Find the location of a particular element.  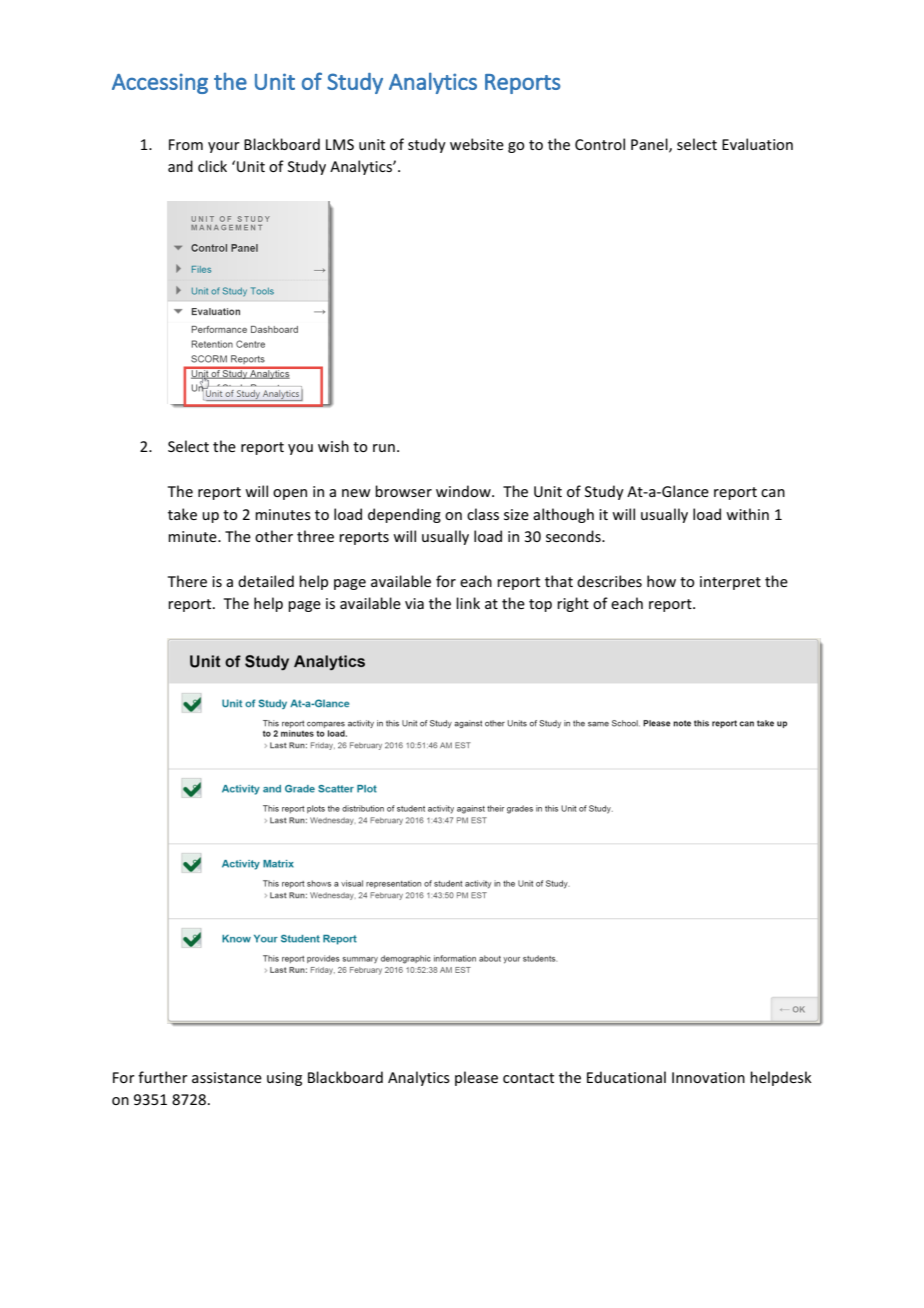

assistance is located at coordinates (227, 1077).
